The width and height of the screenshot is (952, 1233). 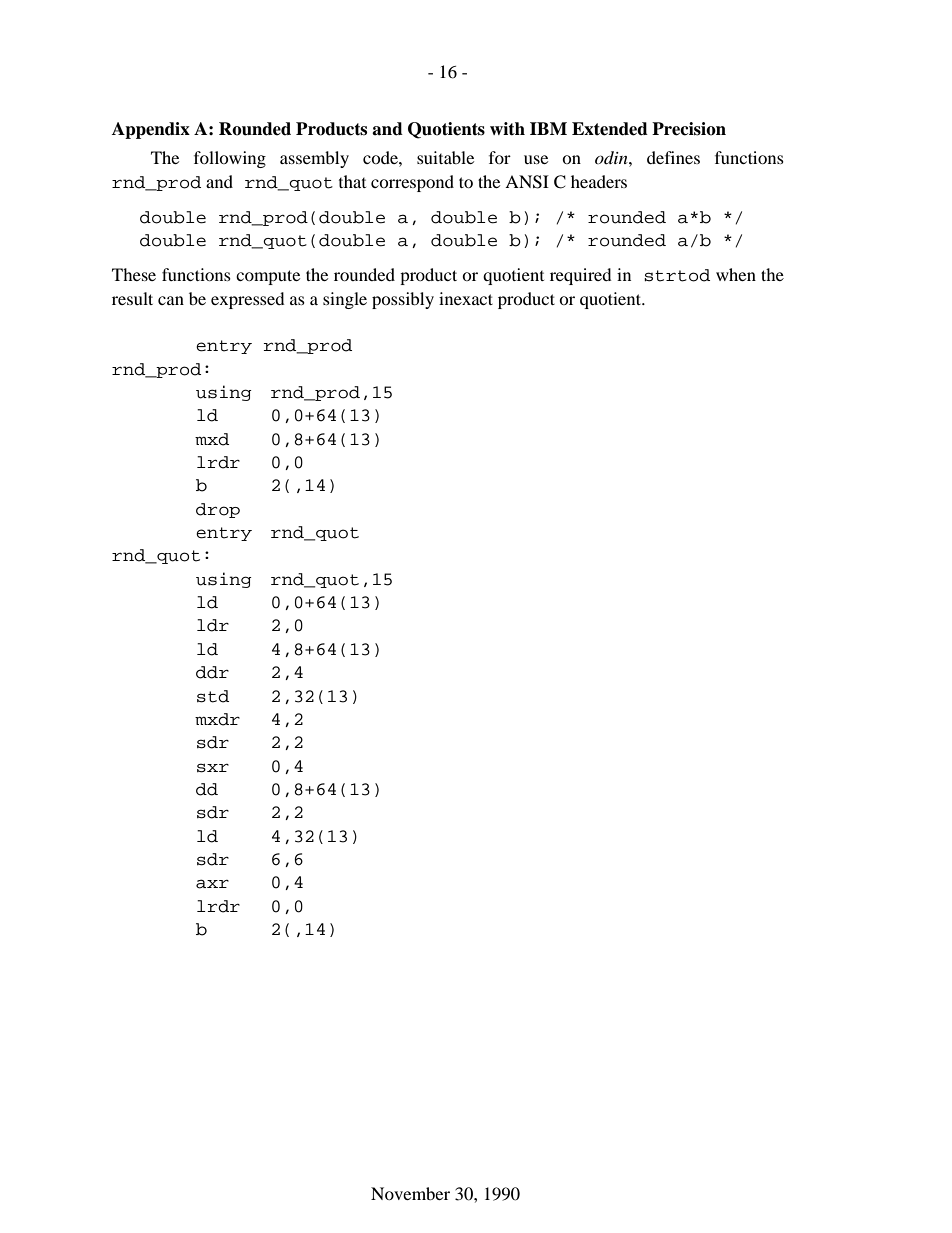 What do you see at coordinates (212, 672) in the screenshot?
I see `ddr` at bounding box center [212, 672].
